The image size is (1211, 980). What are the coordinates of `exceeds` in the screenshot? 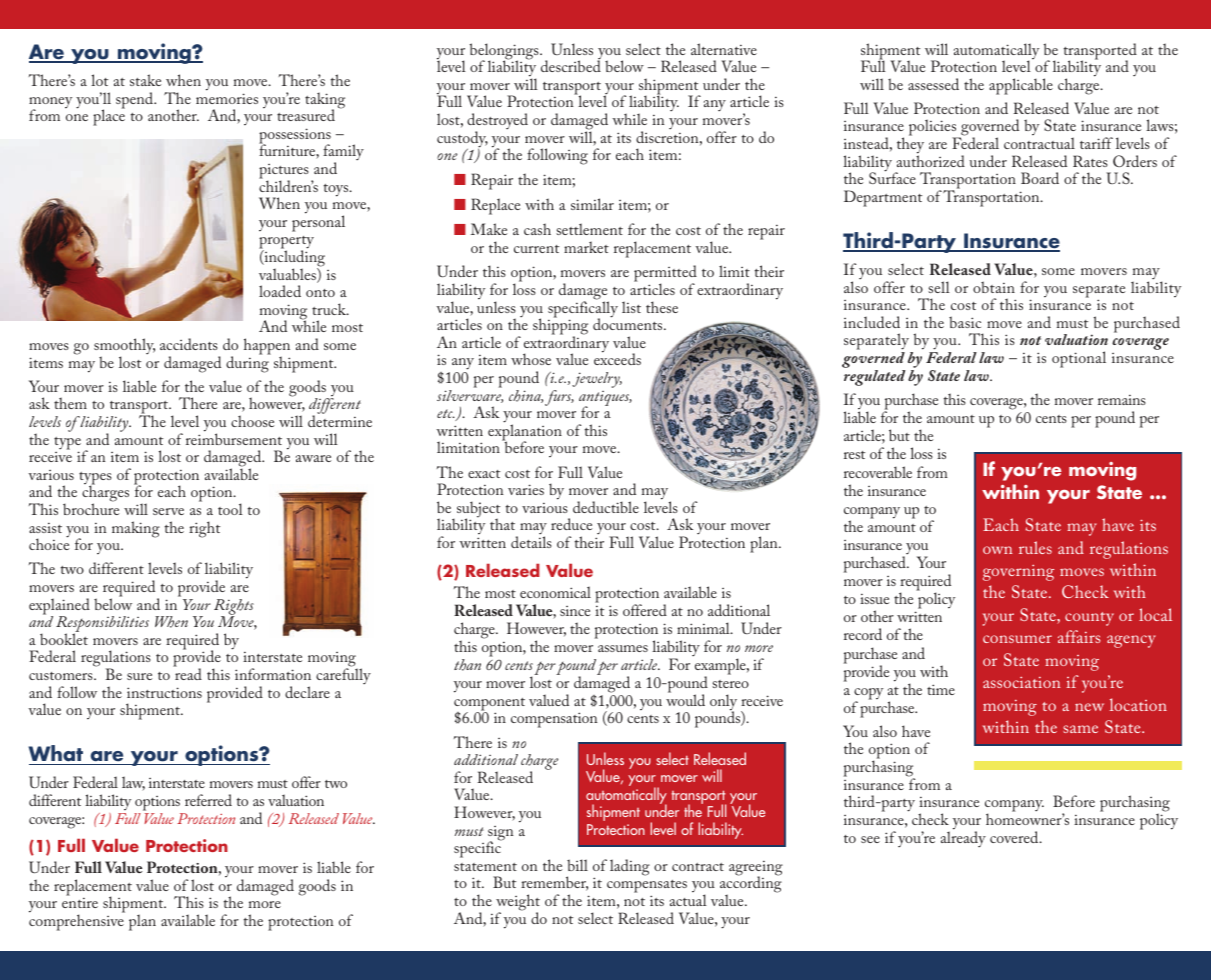 It's located at (617, 358).
